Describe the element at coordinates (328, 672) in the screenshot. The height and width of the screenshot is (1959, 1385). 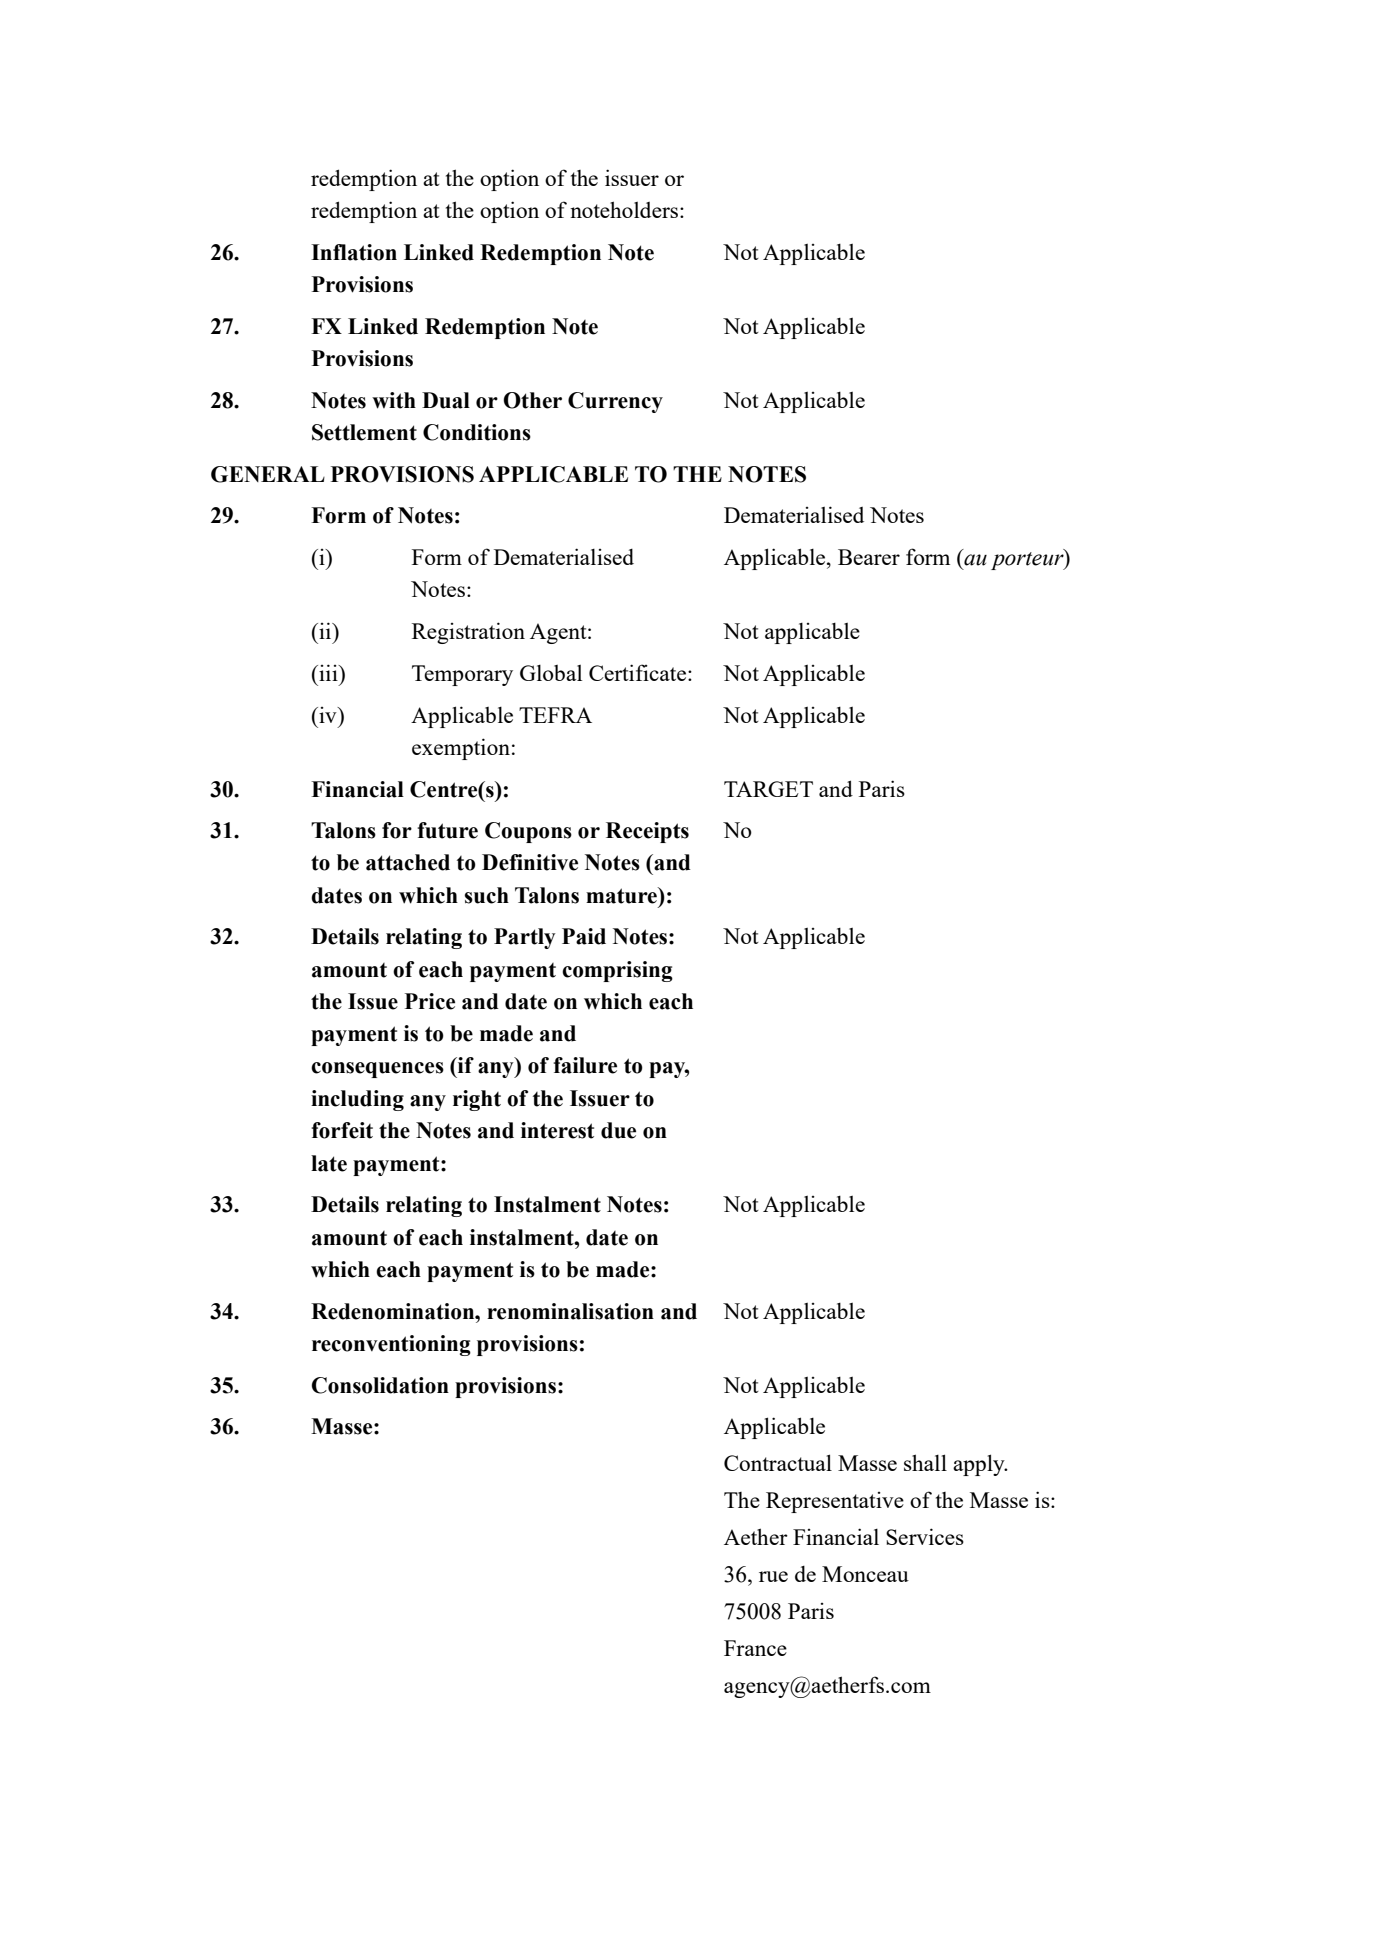
I see `iii` at that location.
